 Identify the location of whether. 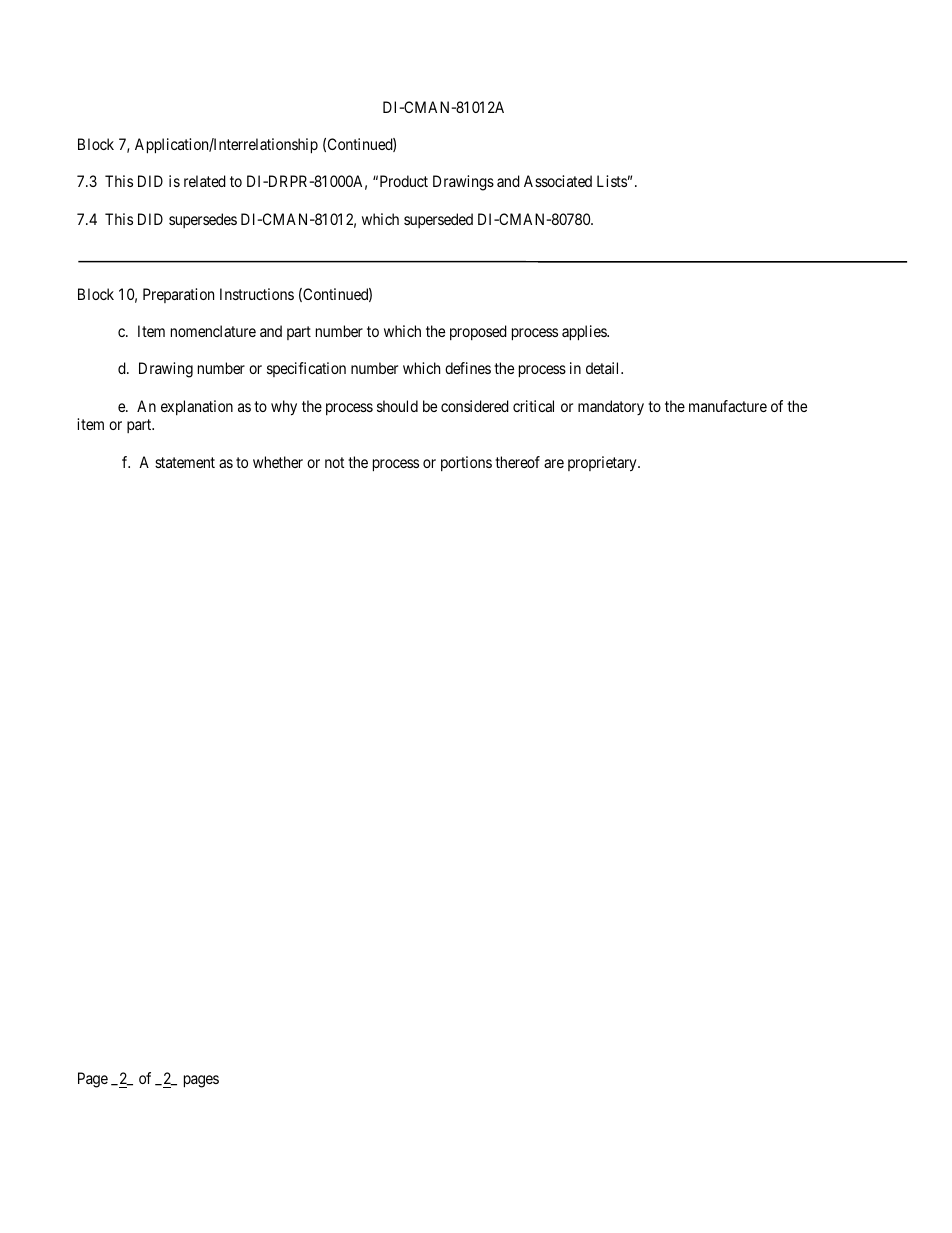
(278, 462).
